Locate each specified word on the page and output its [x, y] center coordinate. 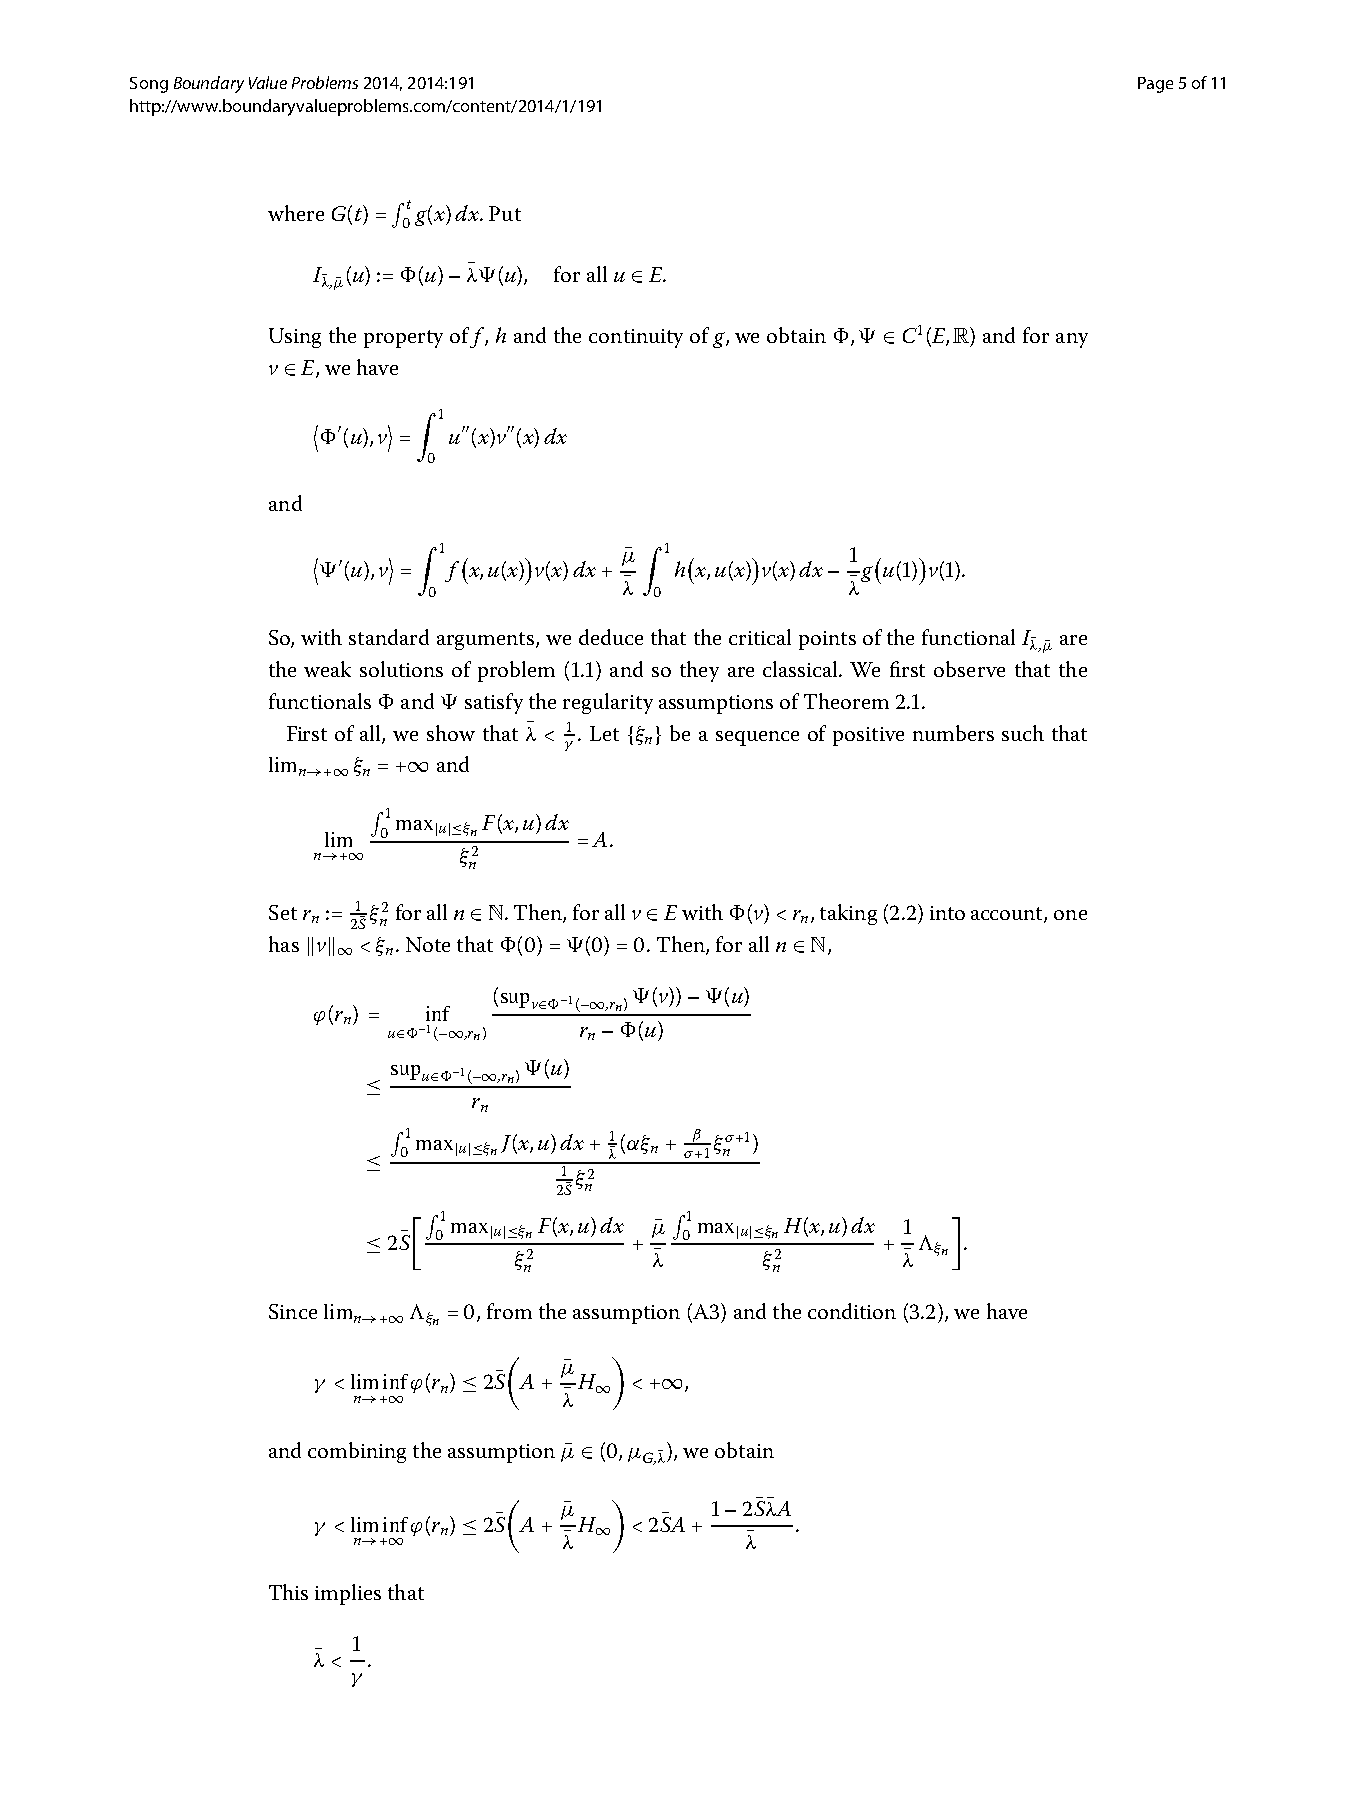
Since [293, 1311]
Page [1155, 85]
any [1072, 340]
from [509, 1311]
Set [283, 912]
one [1070, 915]
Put [505, 213]
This [288, 1592]
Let [604, 733]
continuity [636, 338]
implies [348, 1594]
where [296, 213]
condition [852, 1311]
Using [295, 338]
